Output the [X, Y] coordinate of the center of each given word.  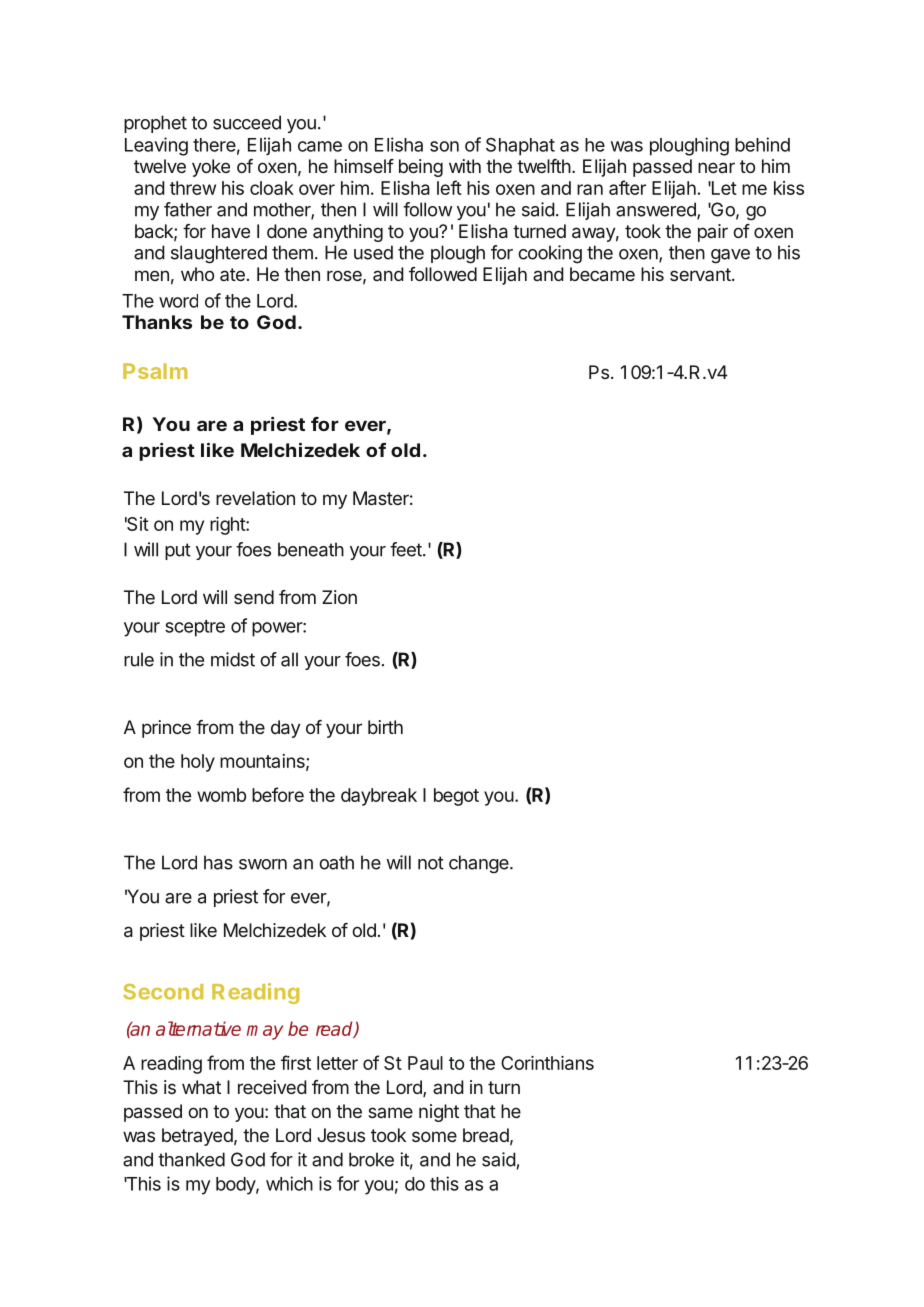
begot [456, 797]
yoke [211, 168]
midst [233, 659]
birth [385, 727]
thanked [191, 1159]
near [716, 167]
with [465, 166]
